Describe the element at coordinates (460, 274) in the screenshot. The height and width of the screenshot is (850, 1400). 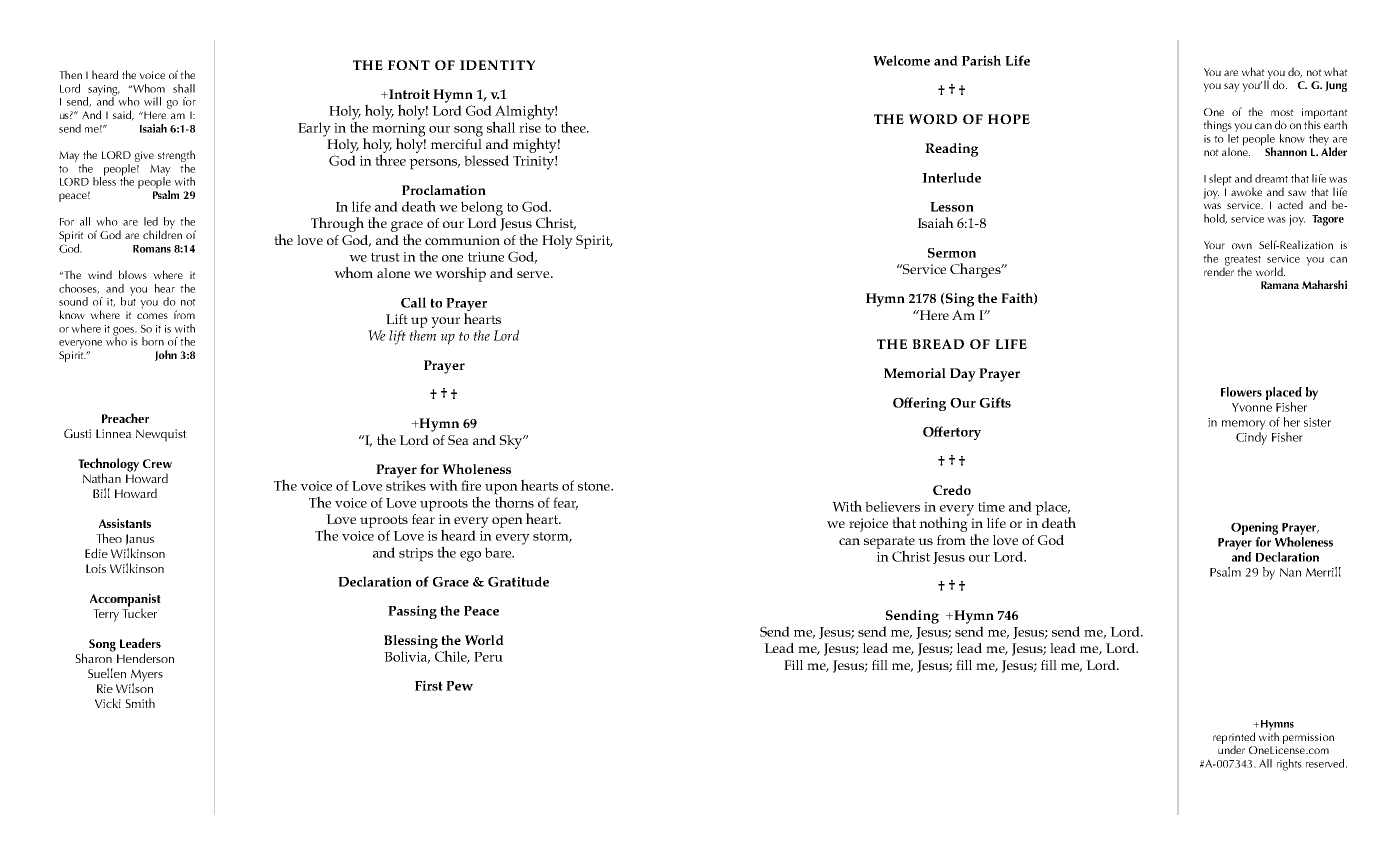
I see `worship` at that location.
